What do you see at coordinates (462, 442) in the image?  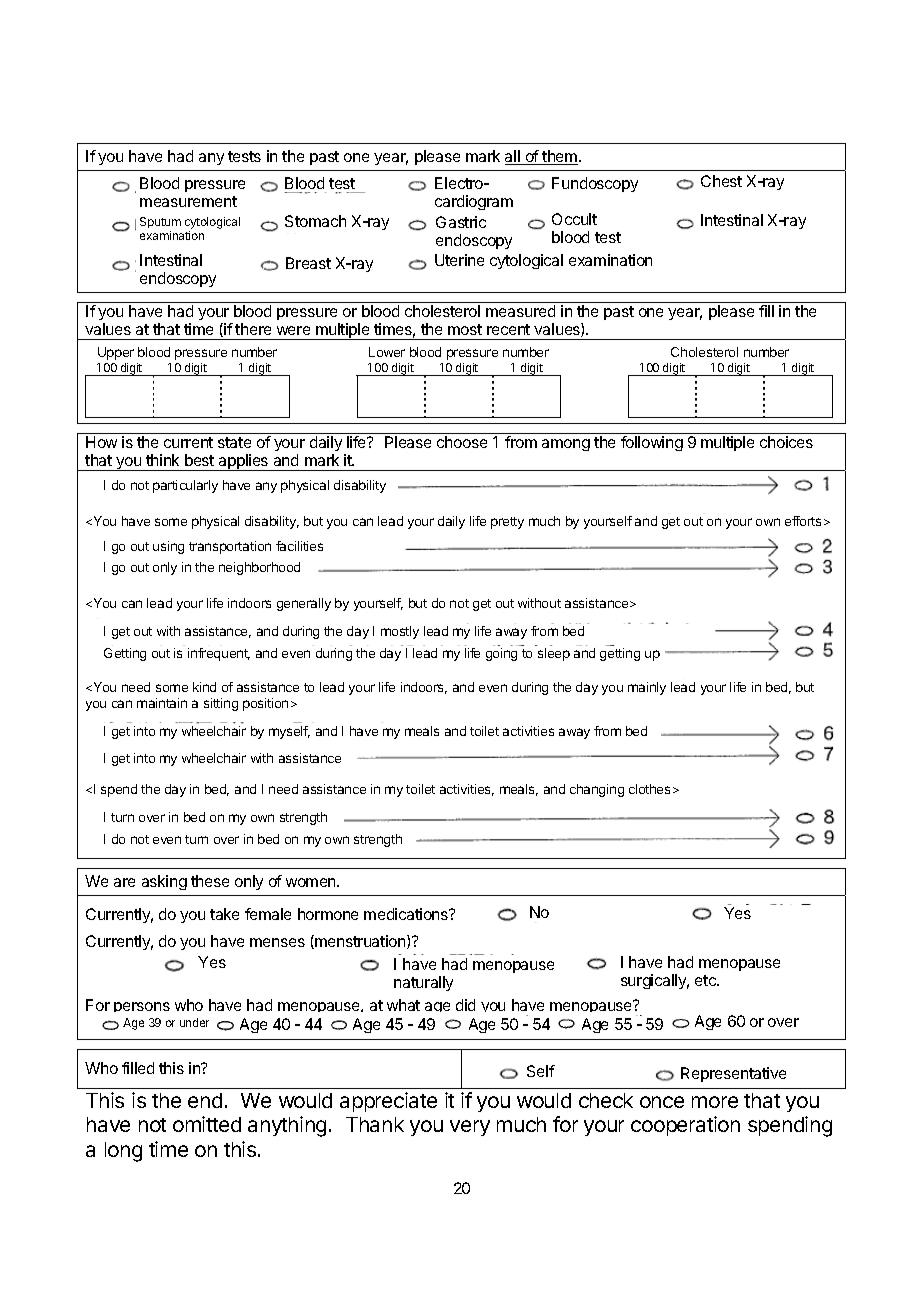 I see `choose` at bounding box center [462, 442].
